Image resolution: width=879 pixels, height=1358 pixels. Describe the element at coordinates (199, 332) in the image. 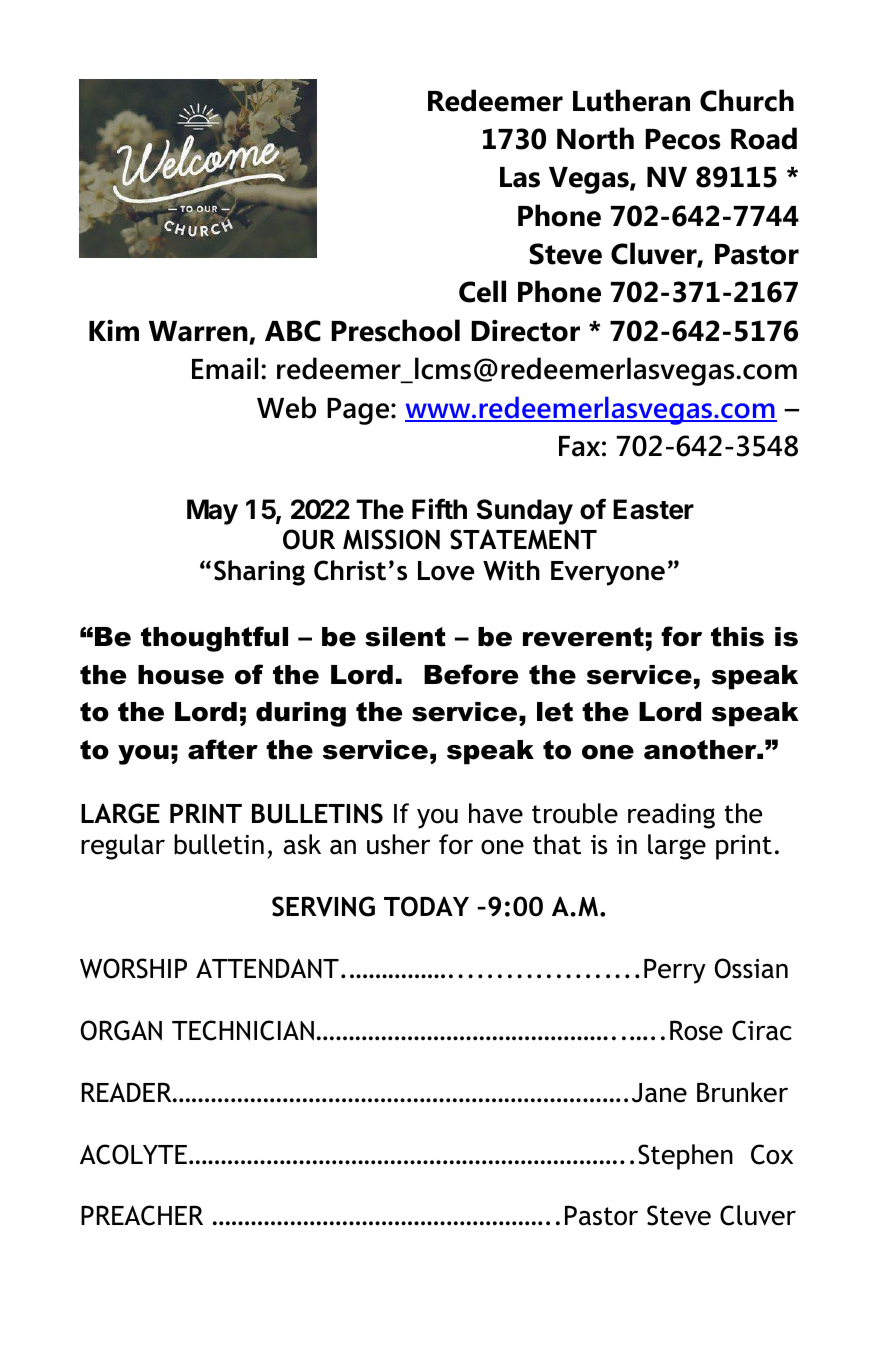

I see `Warren` at that location.
